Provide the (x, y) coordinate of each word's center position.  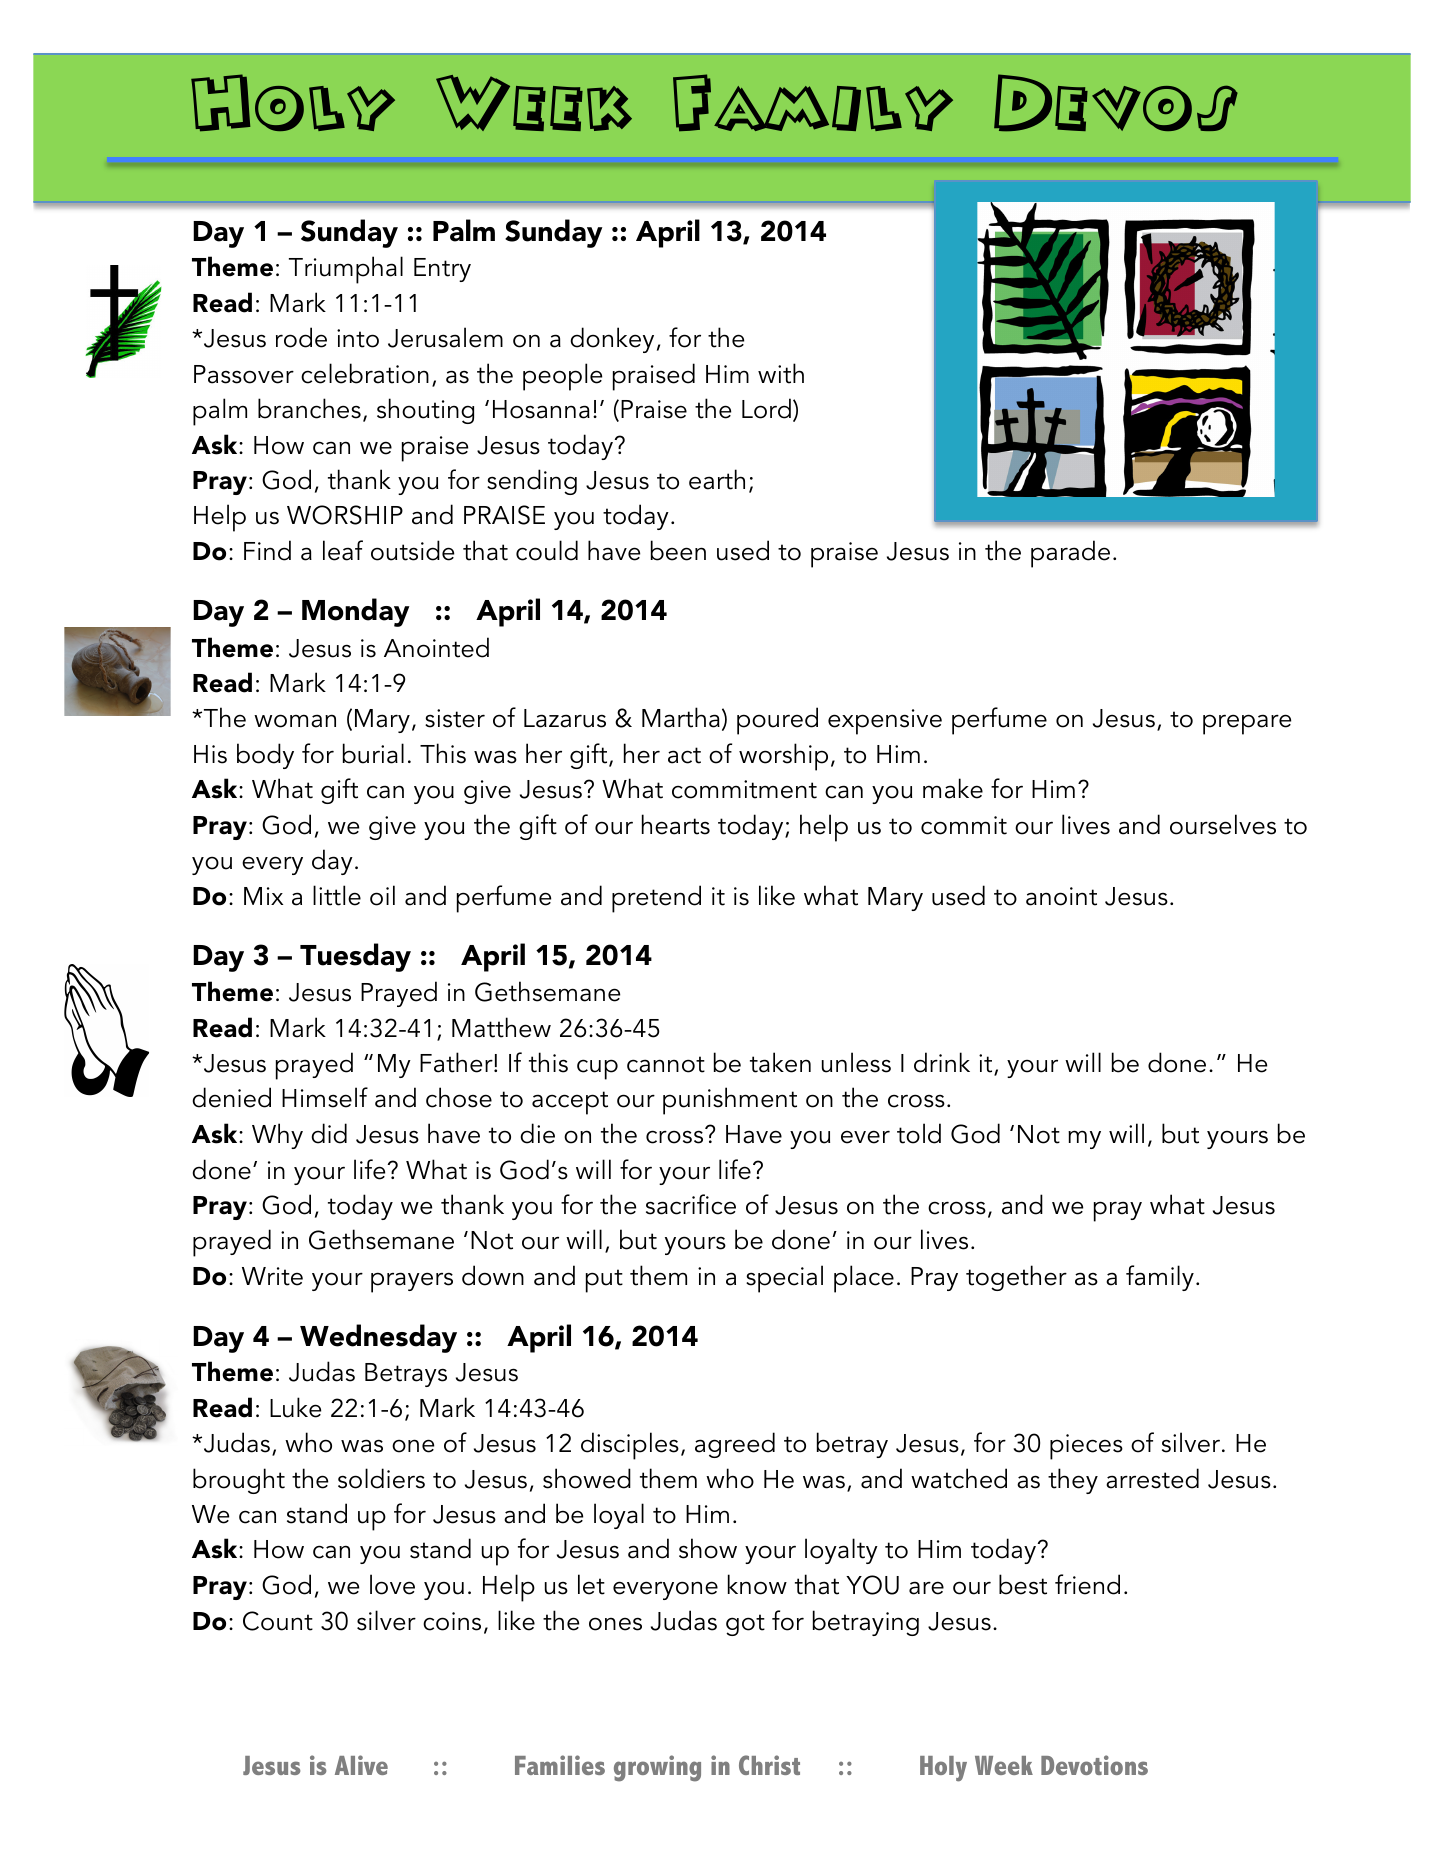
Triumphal (346, 270)
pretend (656, 899)
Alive (361, 1765)
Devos (1116, 103)
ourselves (1223, 824)
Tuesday (355, 957)
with (781, 373)
